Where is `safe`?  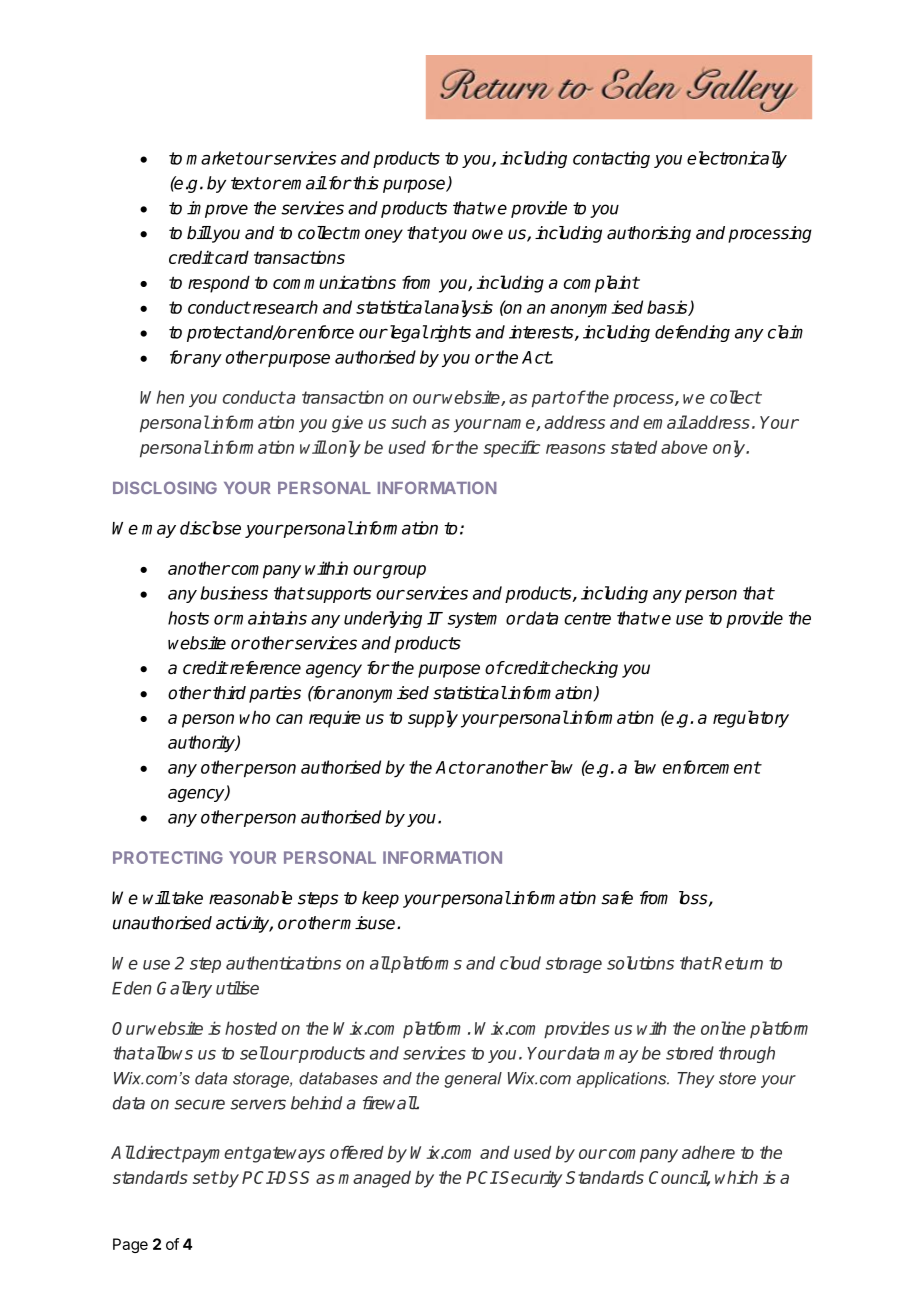 safe is located at coordinates (617, 898).
